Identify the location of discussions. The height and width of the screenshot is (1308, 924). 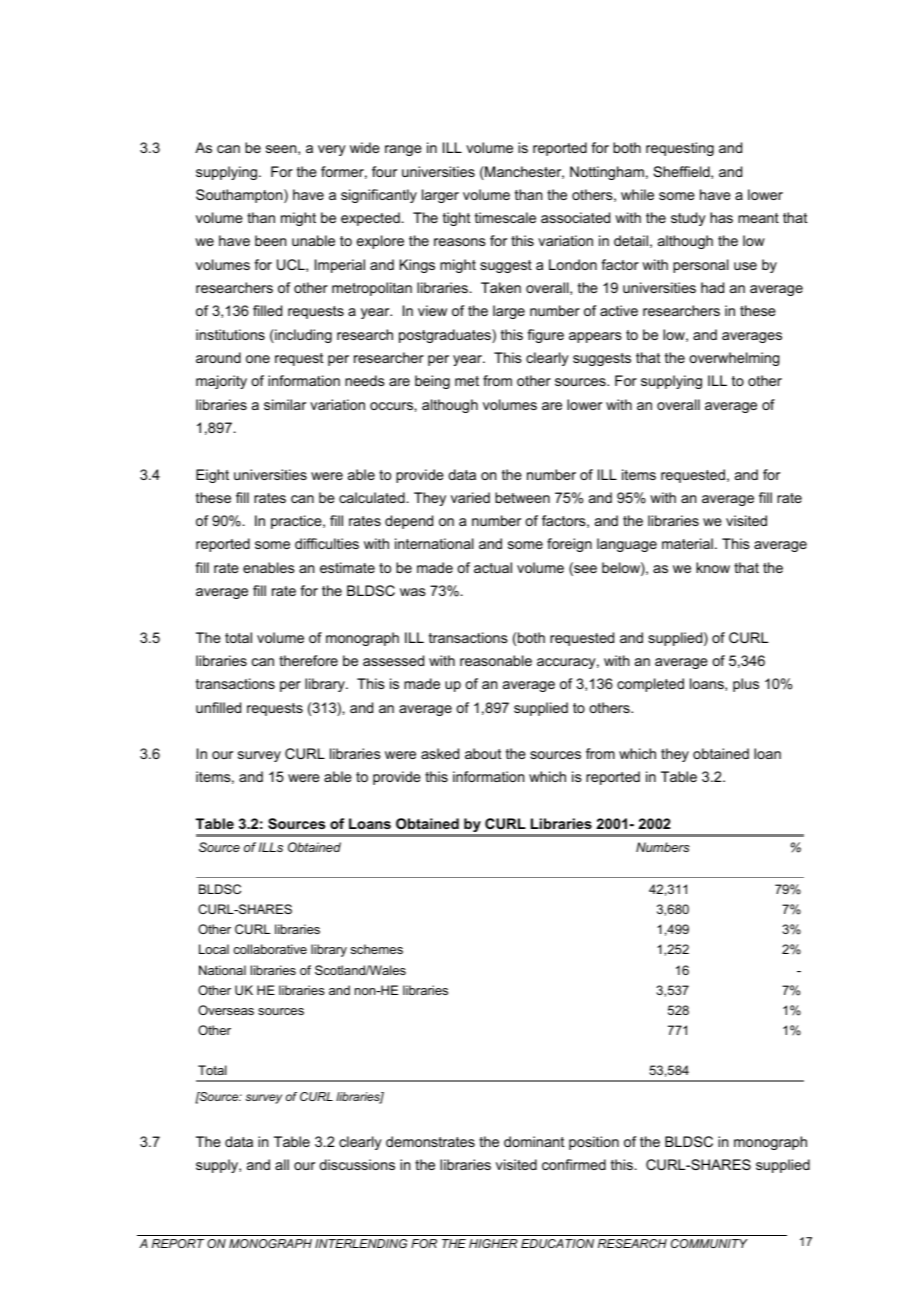
(357, 1164).
